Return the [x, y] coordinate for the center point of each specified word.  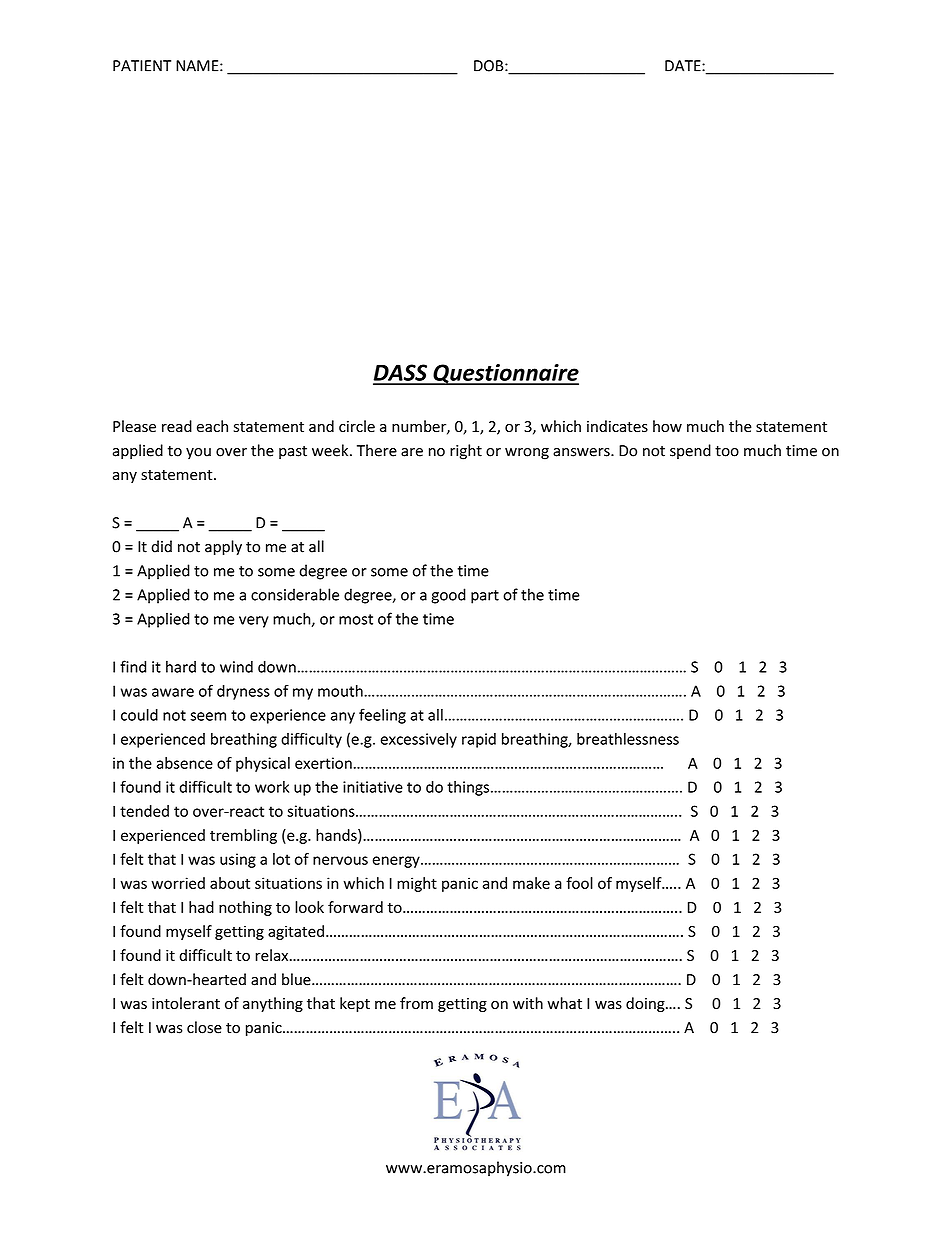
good [448, 596]
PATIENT [142, 66]
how [667, 426]
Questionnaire [505, 374]
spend [690, 451]
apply [223, 547]
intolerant [186, 1003]
